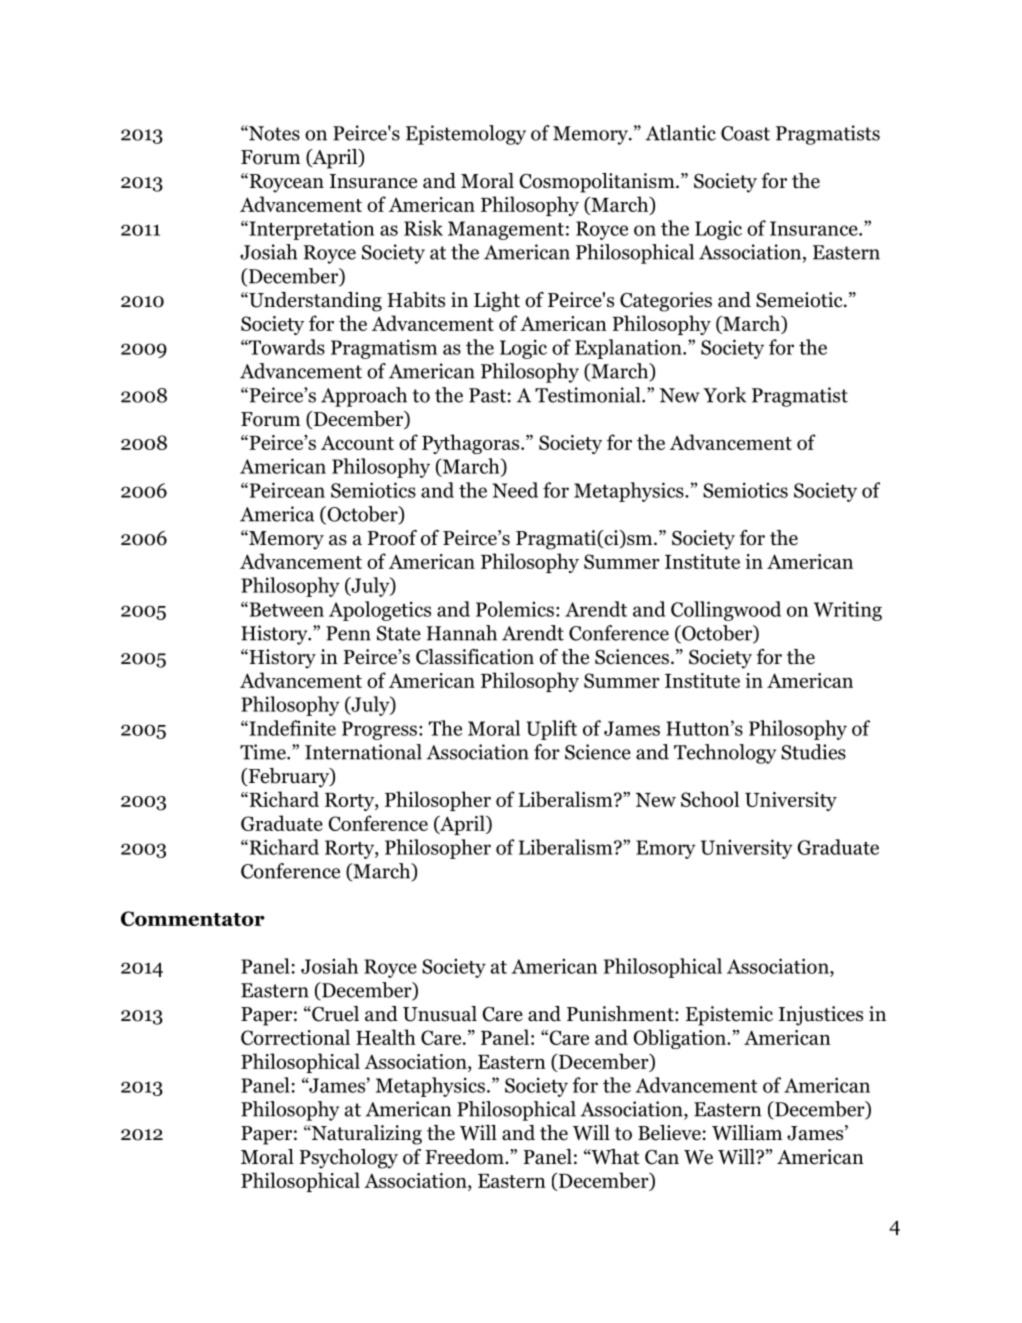  I want to click on Interpretation, so click(310, 230).
